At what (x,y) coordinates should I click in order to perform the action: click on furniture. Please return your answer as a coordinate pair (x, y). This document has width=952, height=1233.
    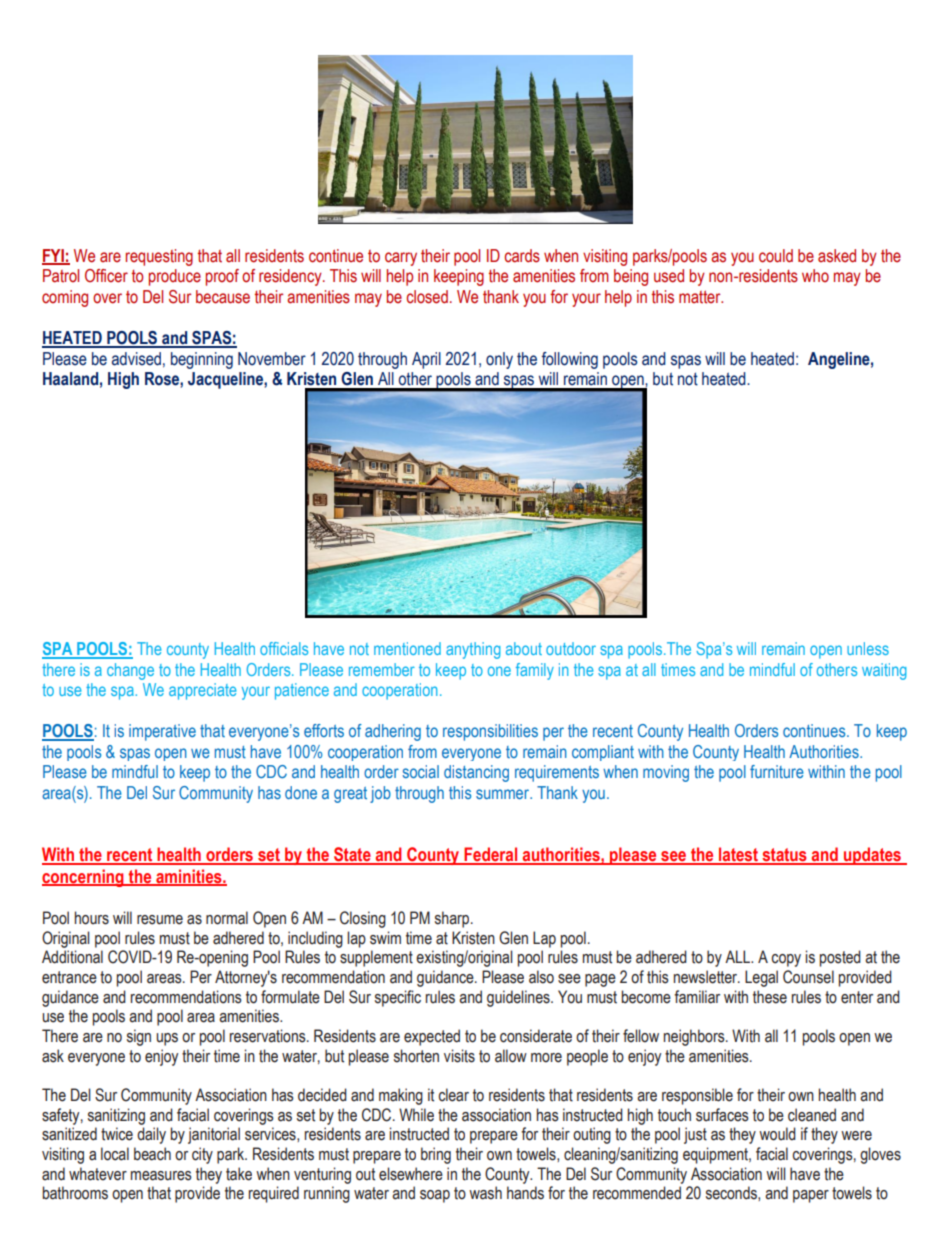
    Looking at the image, I should click on (777, 771).
